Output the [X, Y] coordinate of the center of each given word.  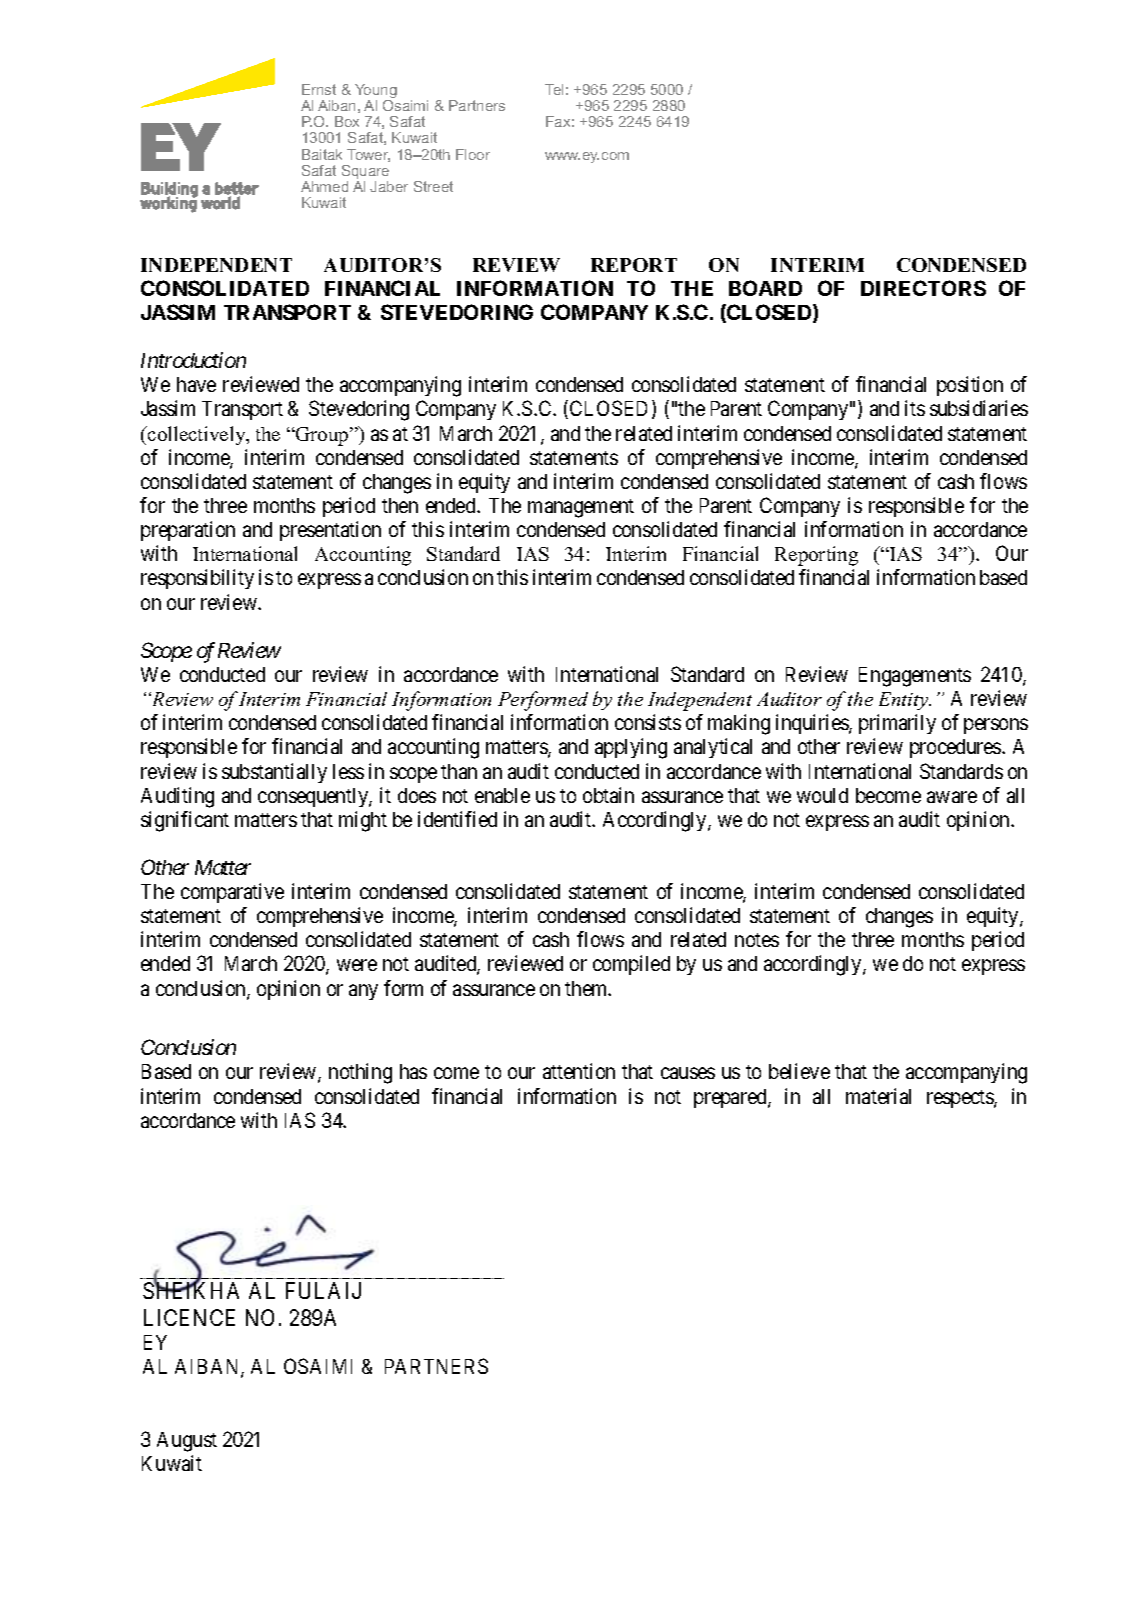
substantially [274, 773]
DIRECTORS [923, 288]
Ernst [319, 89]
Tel [554, 89]
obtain [608, 795]
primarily [897, 724]
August [187, 1442]
